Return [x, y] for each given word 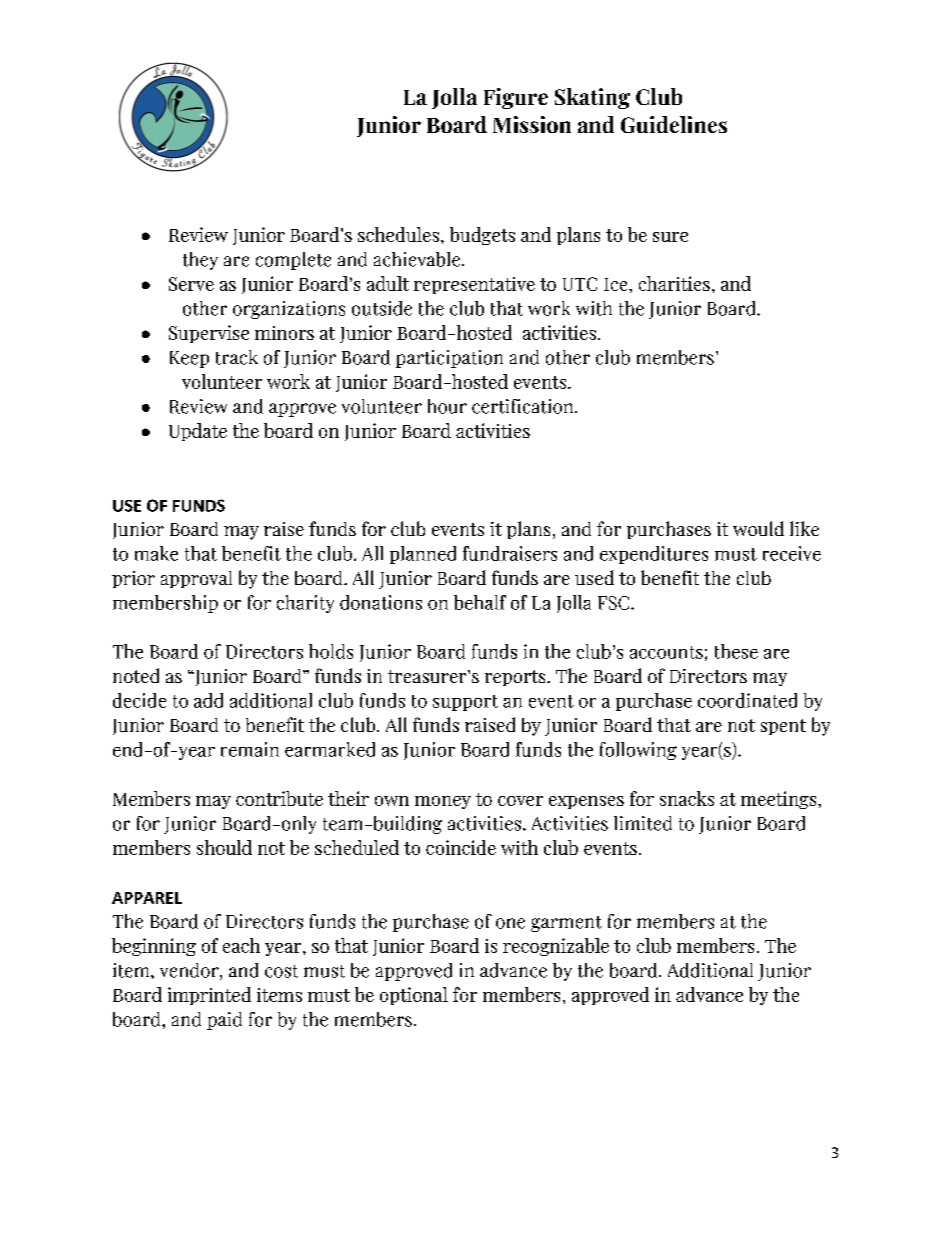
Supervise [209, 334]
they [200, 261]
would [758, 528]
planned [423, 555]
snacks [687, 798]
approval [196, 579]
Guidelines [674, 124]
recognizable [556, 947]
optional [414, 996]
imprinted [209, 996]
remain [250, 749]
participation [449, 359]
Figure [516, 98]
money [443, 802]
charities [674, 283]
